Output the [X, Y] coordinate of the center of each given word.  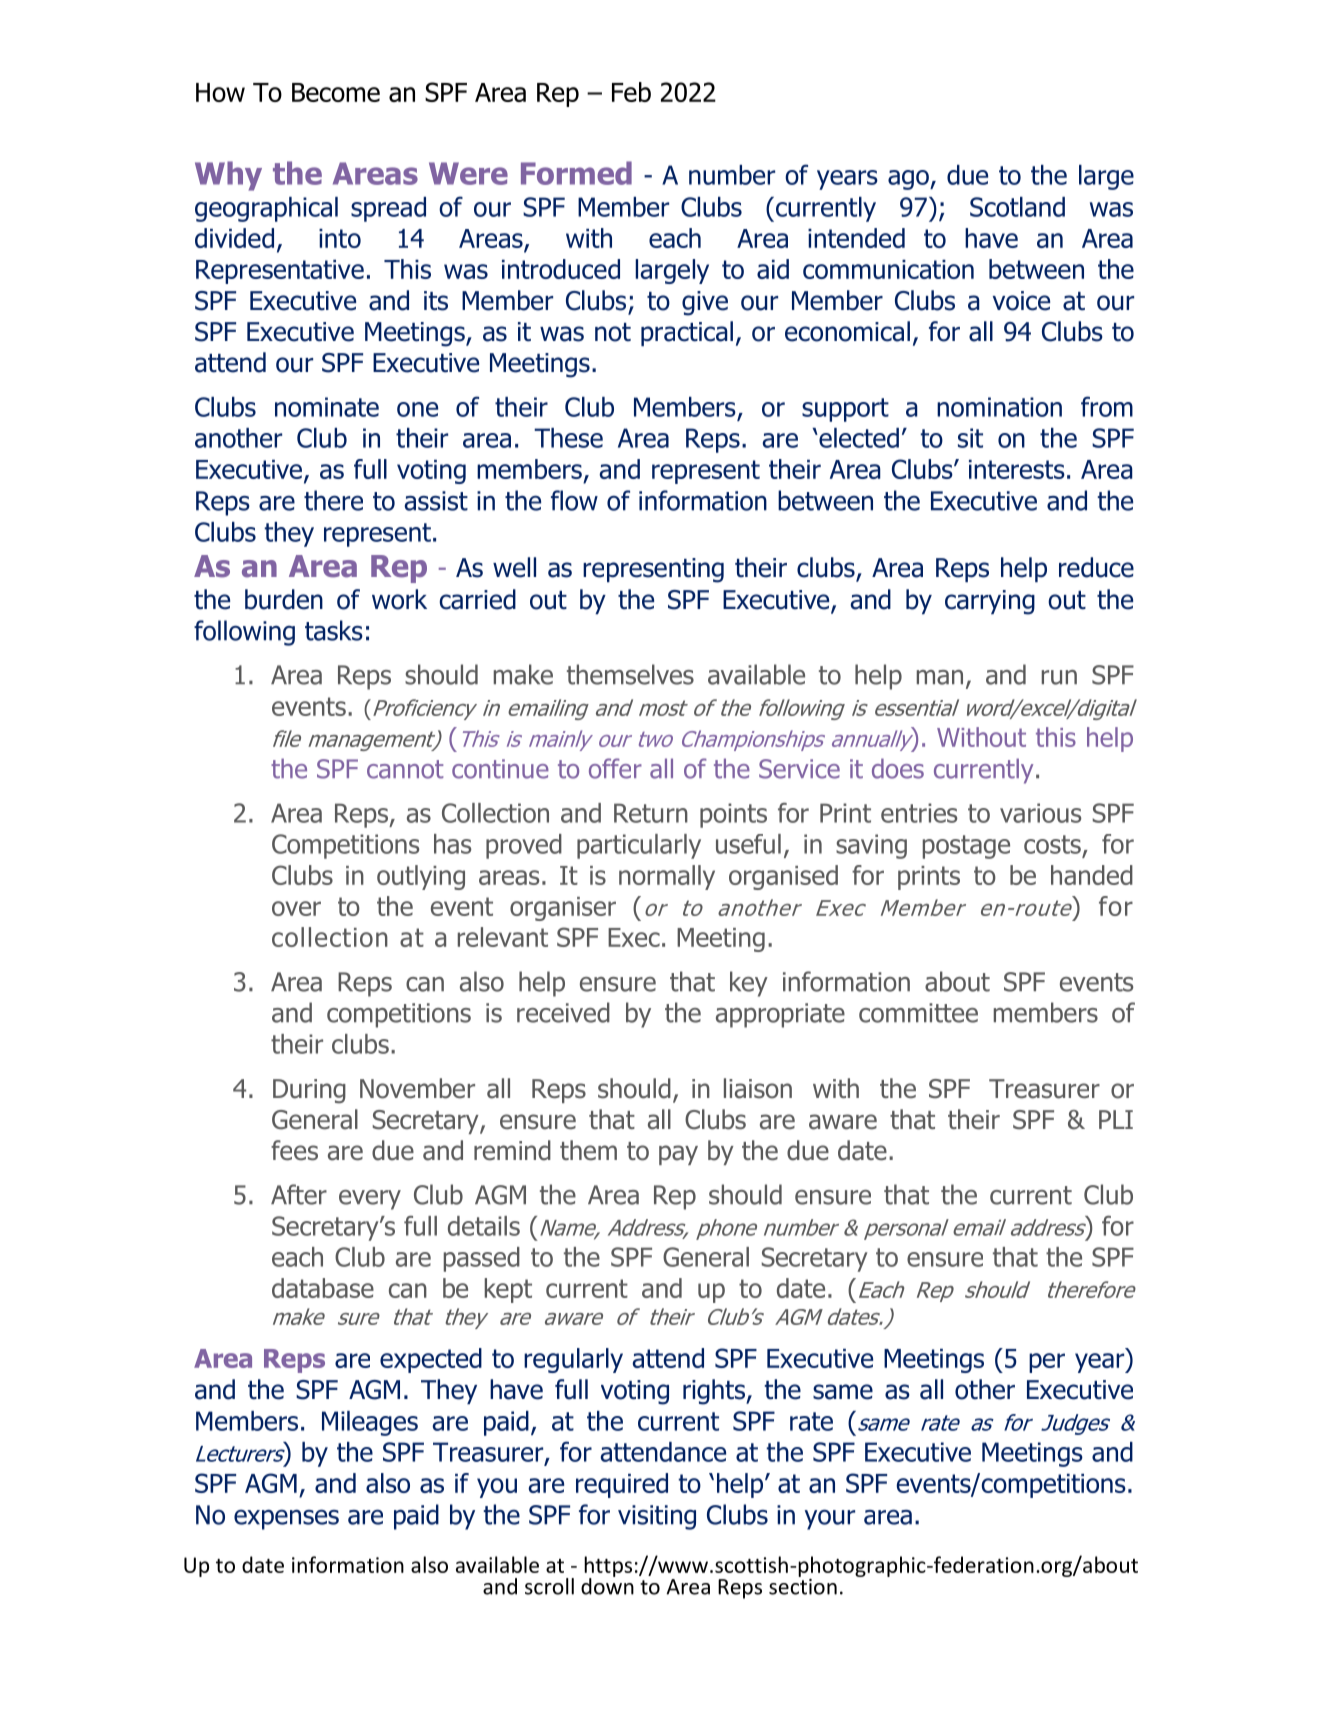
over [296, 908]
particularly [639, 846]
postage [966, 847]
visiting [657, 1517]
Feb [631, 92]
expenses [286, 1519]
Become [336, 92]
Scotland [1017, 207]
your [830, 1519]
